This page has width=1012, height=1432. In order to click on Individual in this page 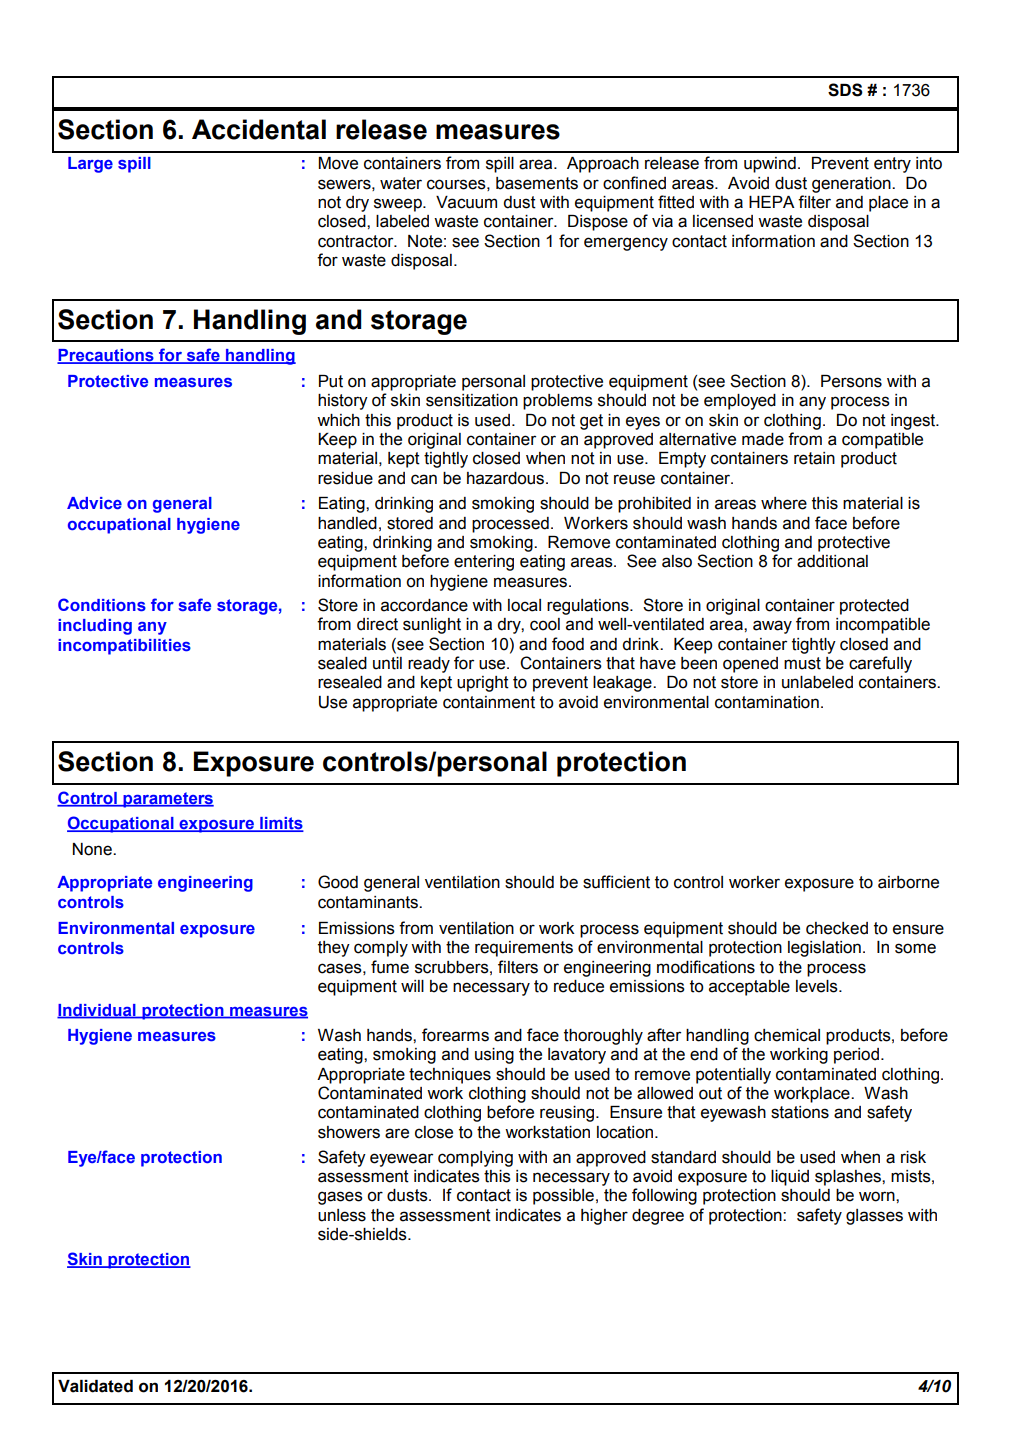, I will do `click(97, 1011)`.
